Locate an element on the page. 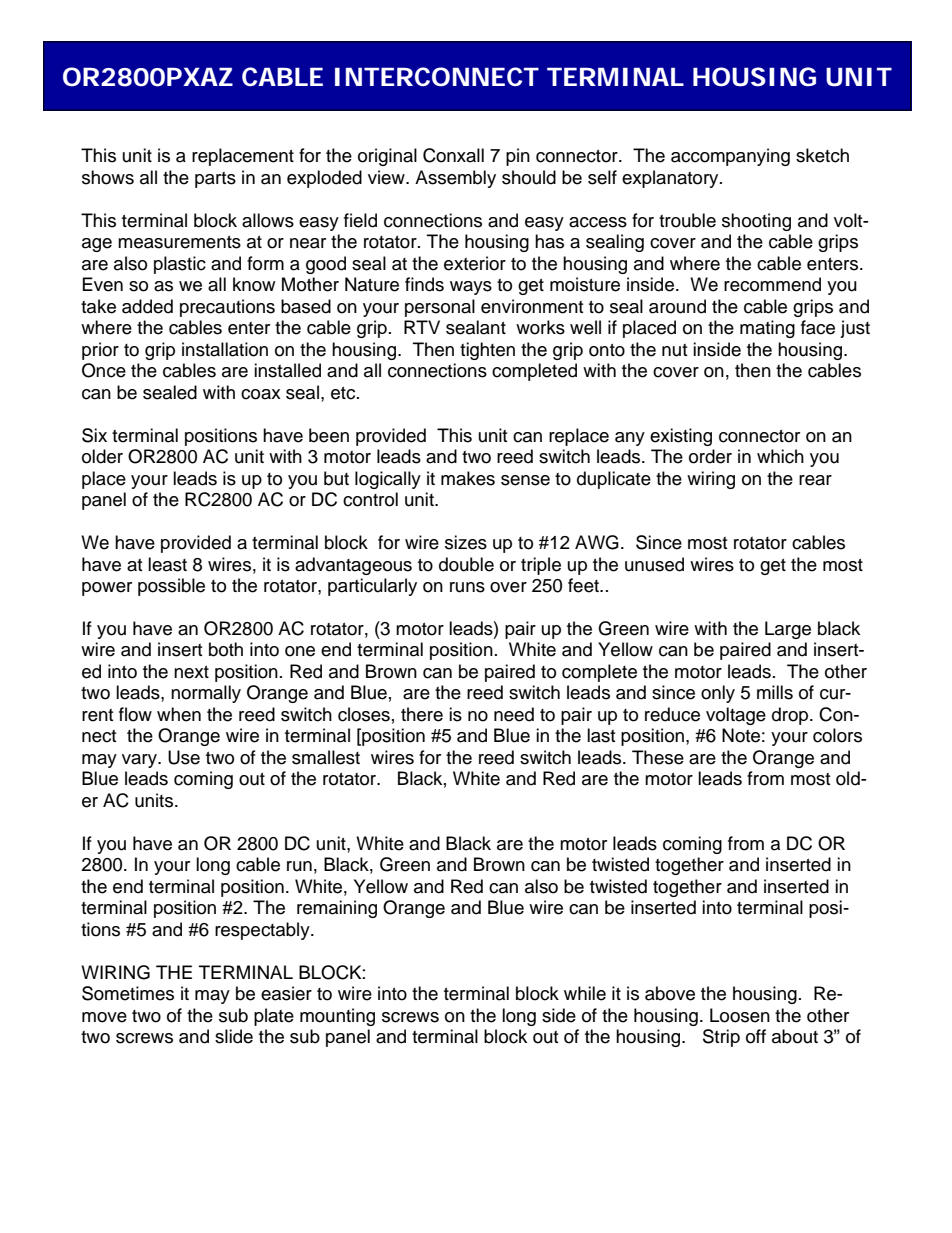 This page has height=1233, width=952. need is located at coordinates (514, 714).
